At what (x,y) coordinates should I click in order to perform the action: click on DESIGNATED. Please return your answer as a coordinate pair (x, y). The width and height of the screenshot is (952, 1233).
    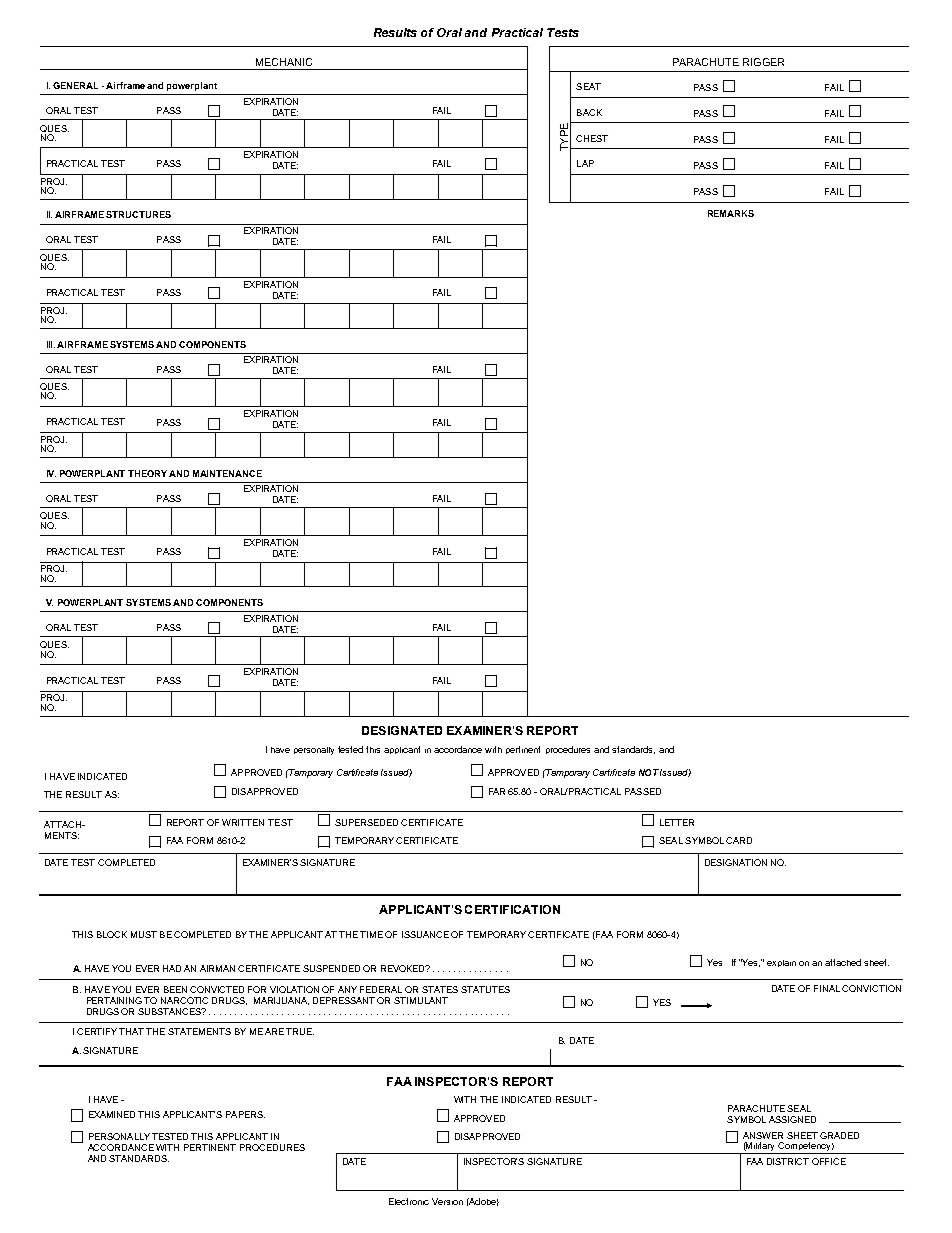
    Looking at the image, I should click on (402, 730).
